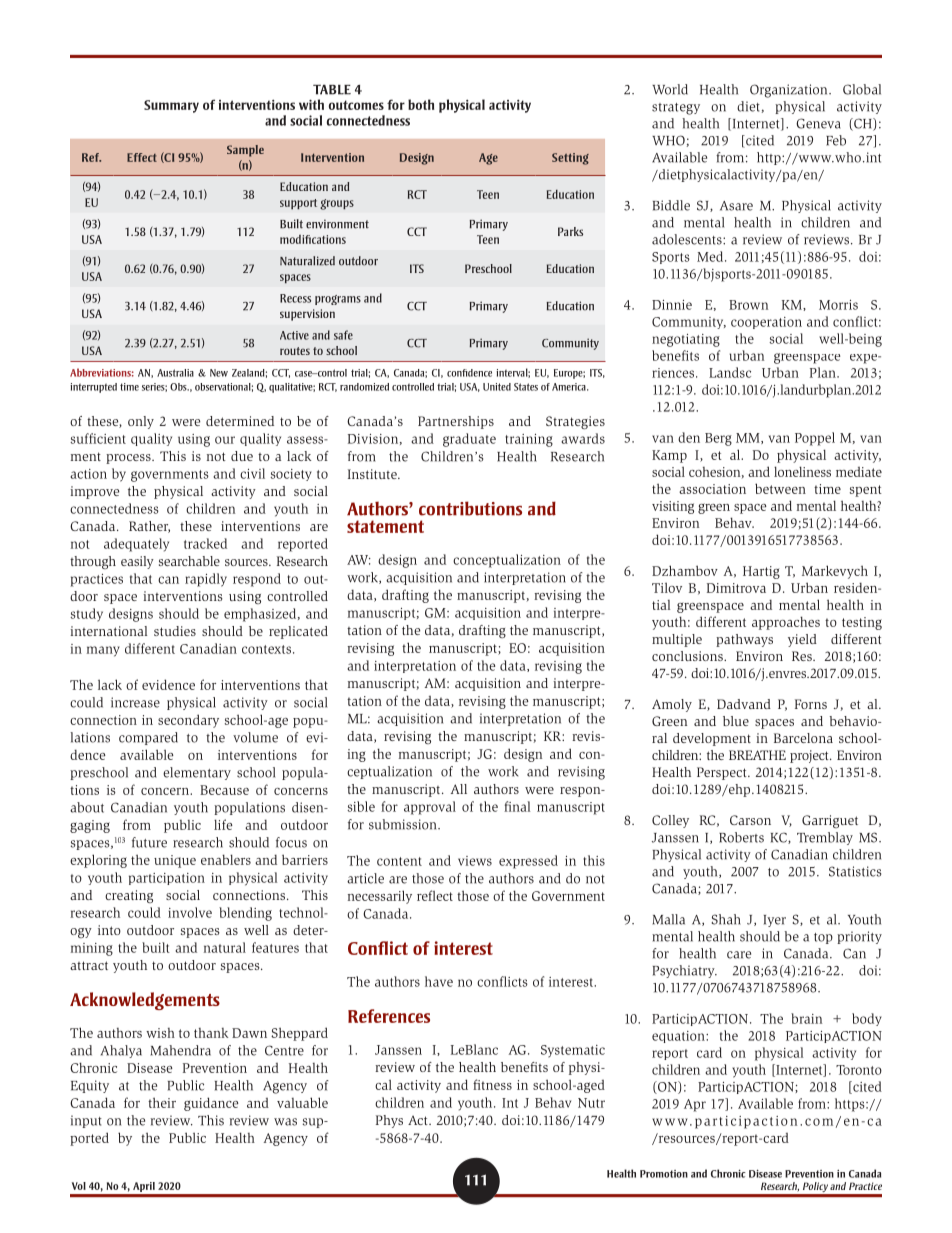 This image has height=1233, width=952. Describe the element at coordinates (298, 632) in the image. I see `replicated` at that location.
